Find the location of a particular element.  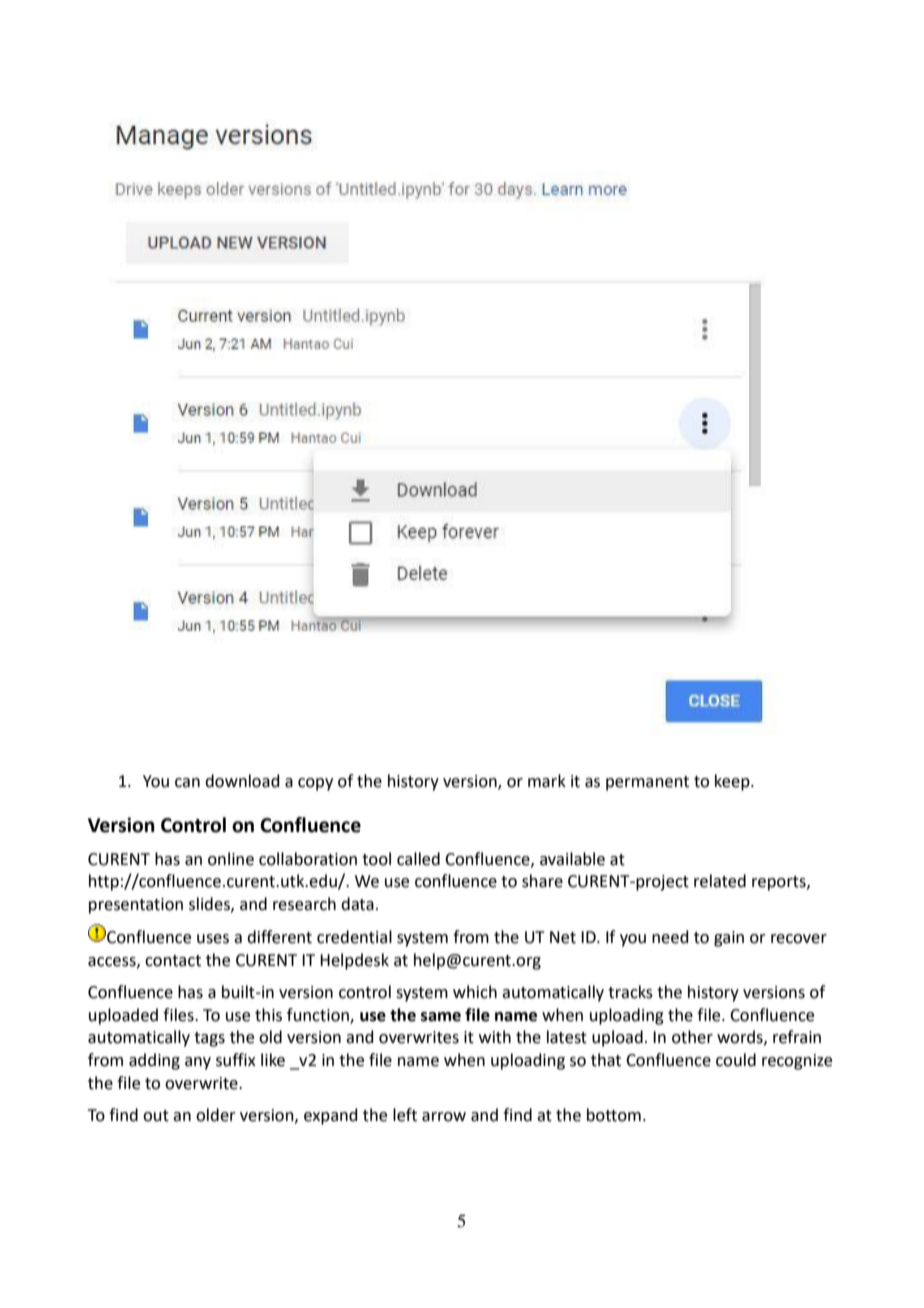

which is located at coordinates (475, 992).
